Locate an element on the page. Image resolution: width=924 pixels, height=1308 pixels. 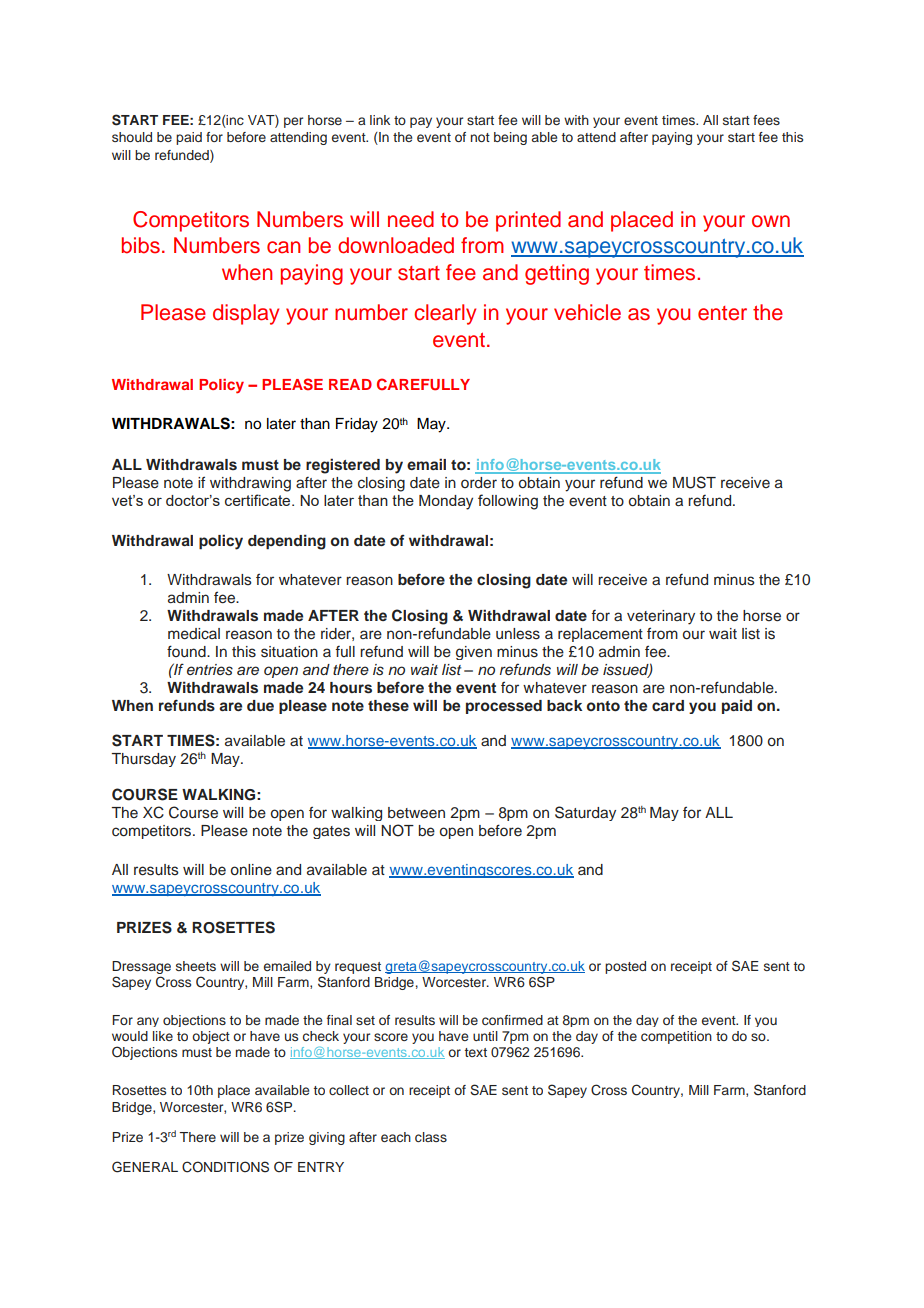
posted is located at coordinates (625, 967).
